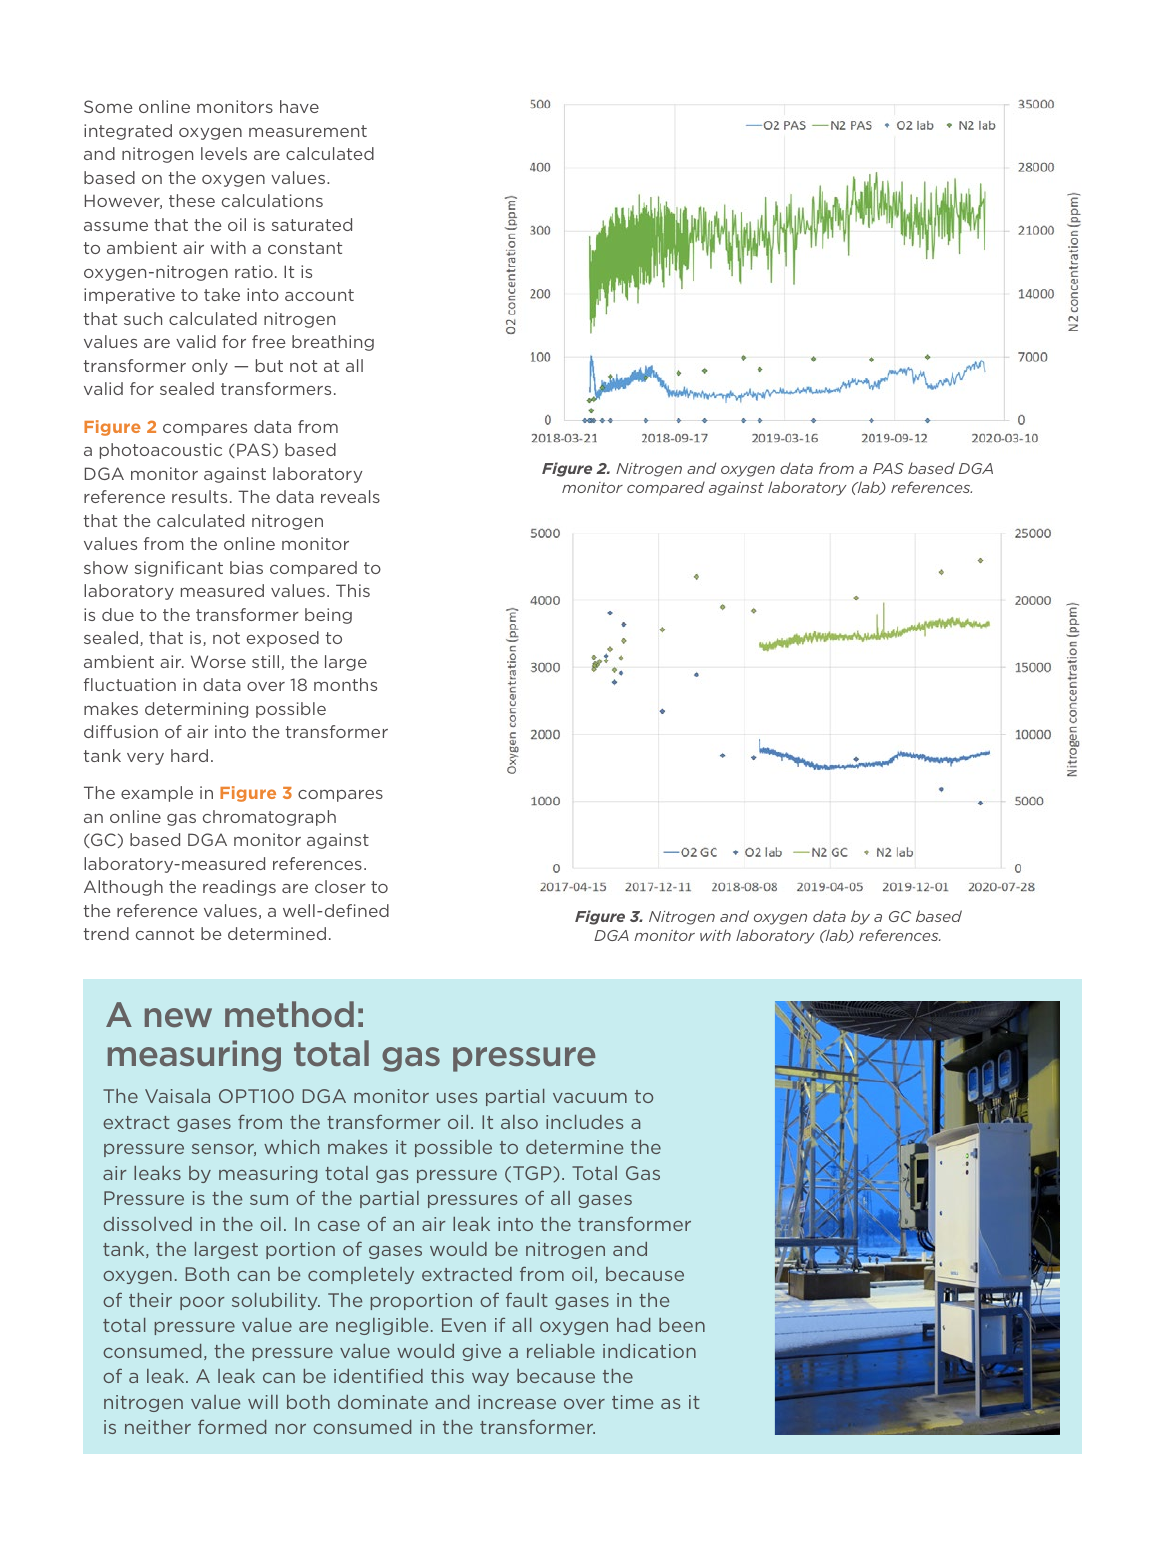 This screenshot has width=1165, height=1554. Describe the element at coordinates (128, 132) in the screenshot. I see `integrated` at that location.
